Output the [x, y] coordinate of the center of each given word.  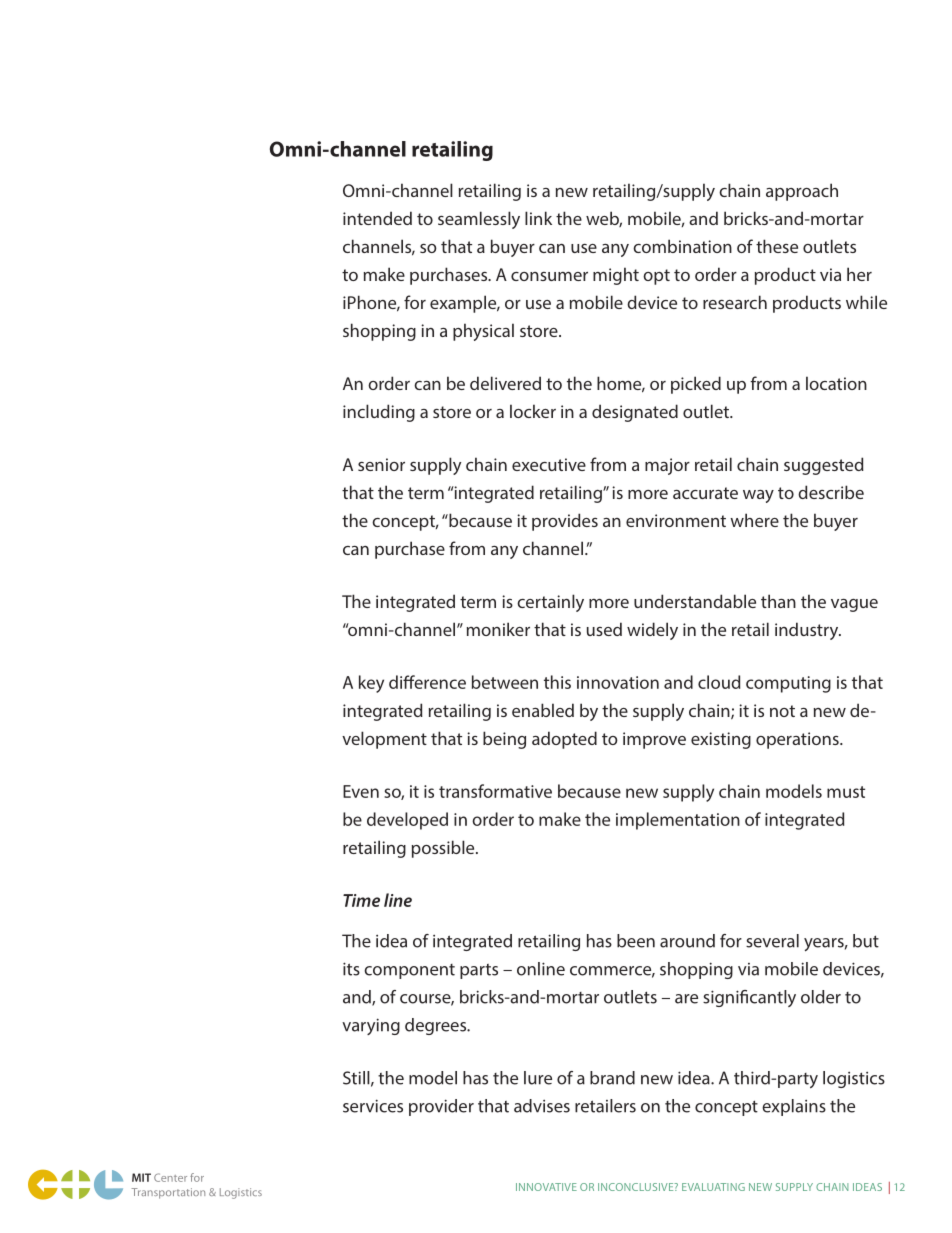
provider [441, 1107]
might [616, 276]
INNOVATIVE [546, 1187]
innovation [618, 682]
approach [802, 192]
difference [427, 682]
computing [788, 684]
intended [377, 218]
